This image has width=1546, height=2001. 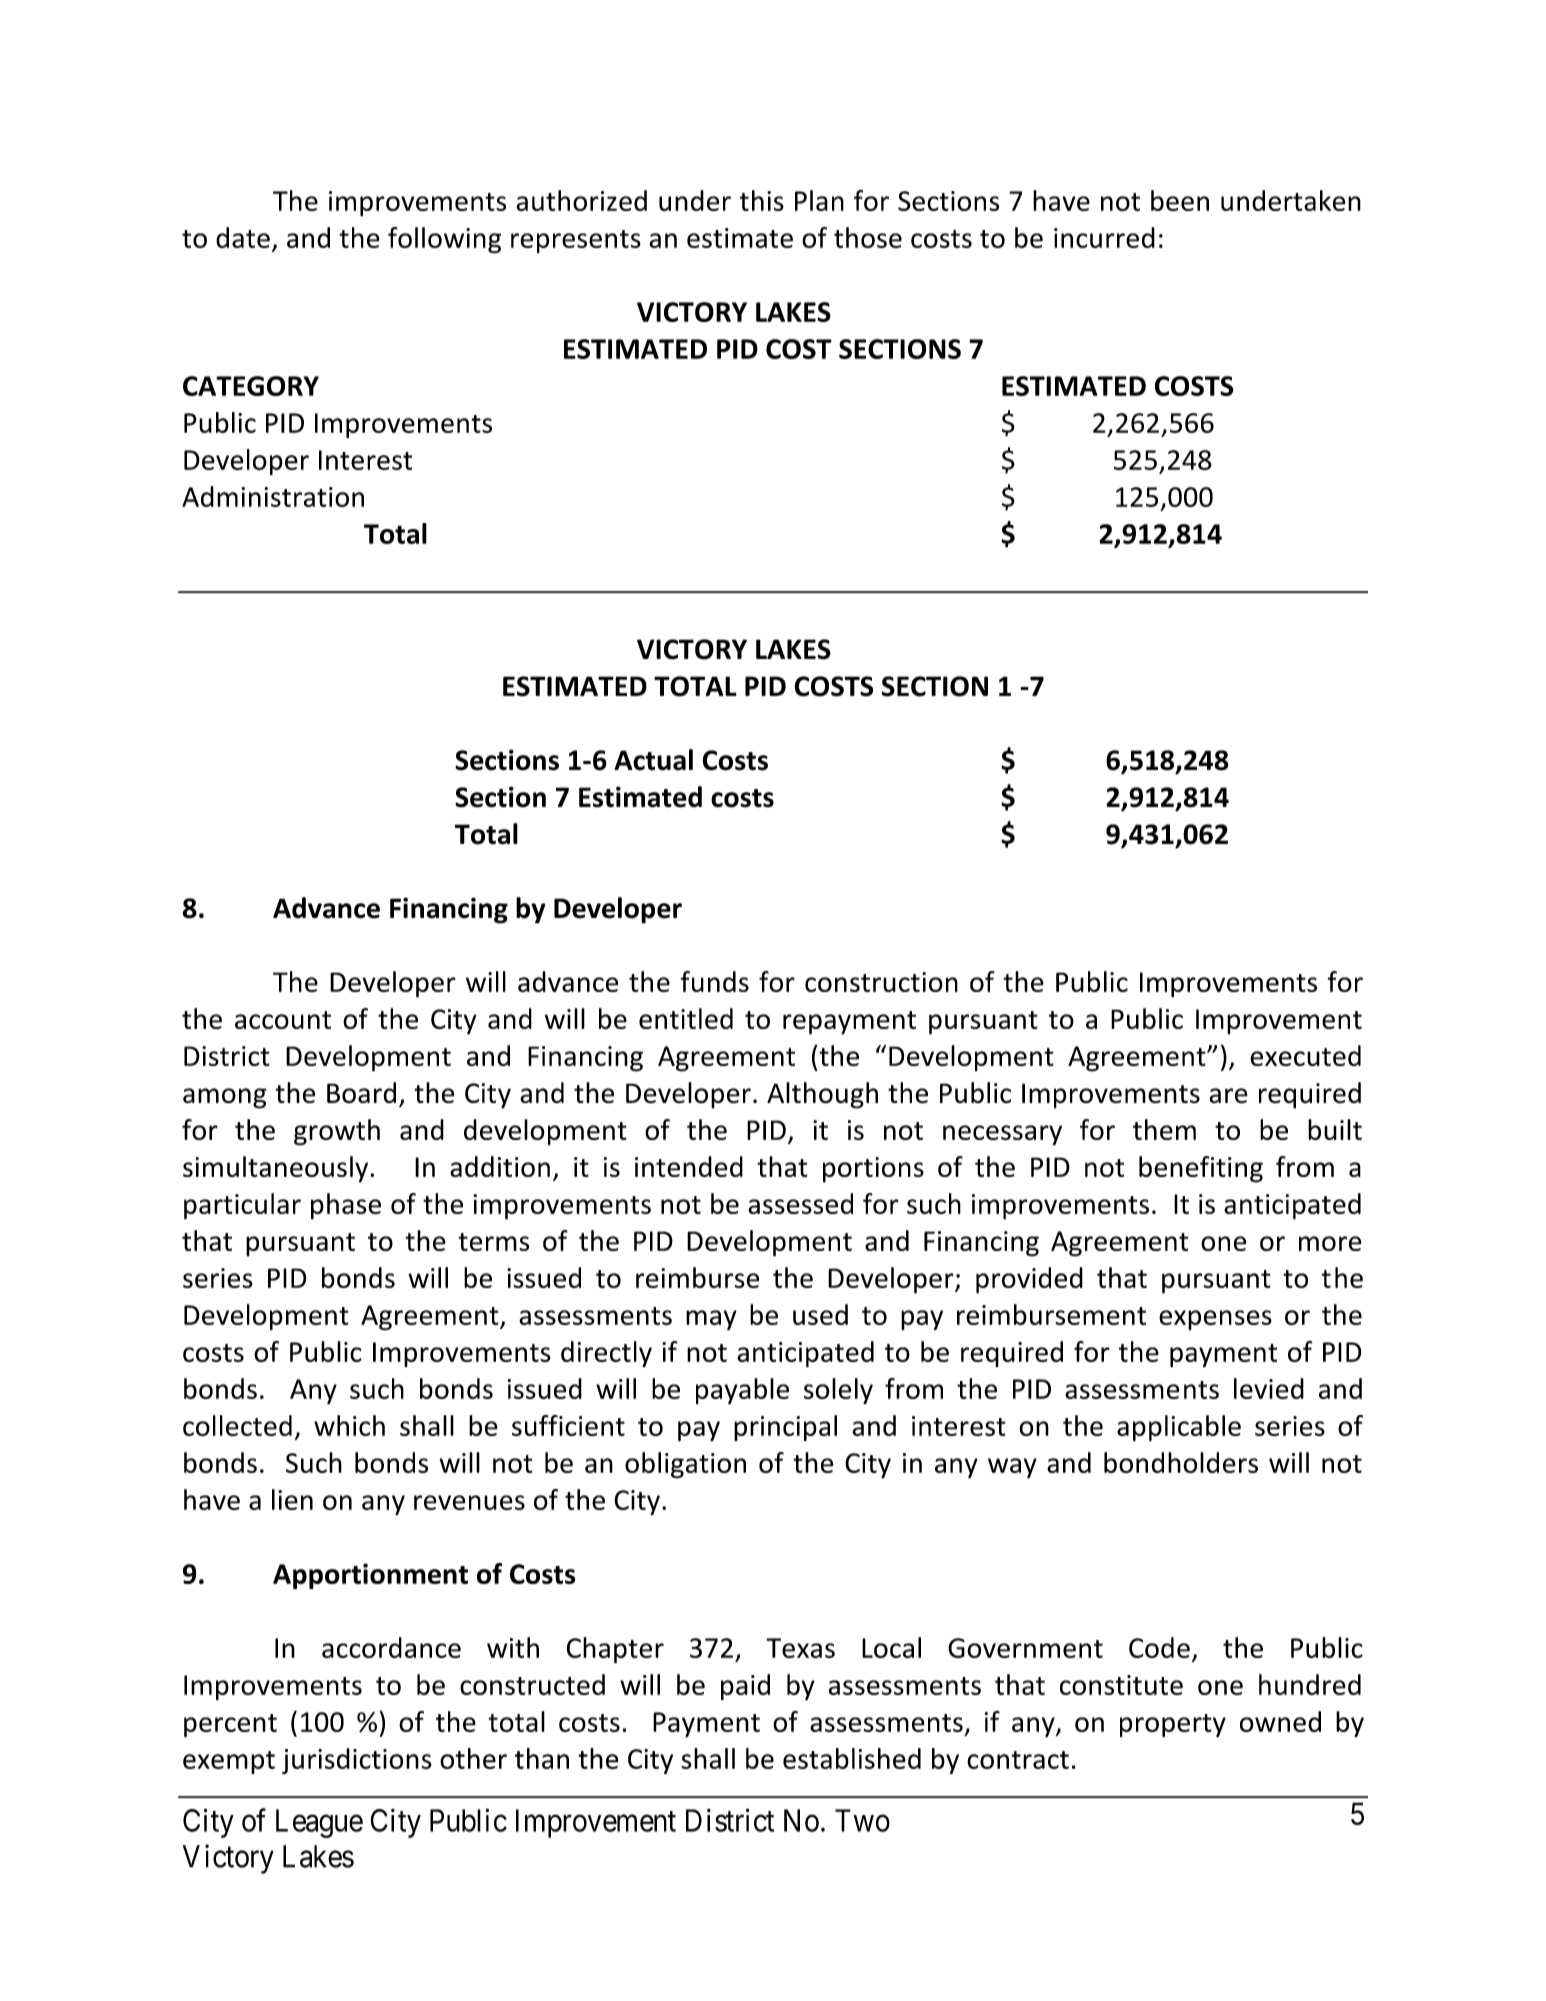 What do you see at coordinates (1180, 200) in the image?
I see `been` at bounding box center [1180, 200].
